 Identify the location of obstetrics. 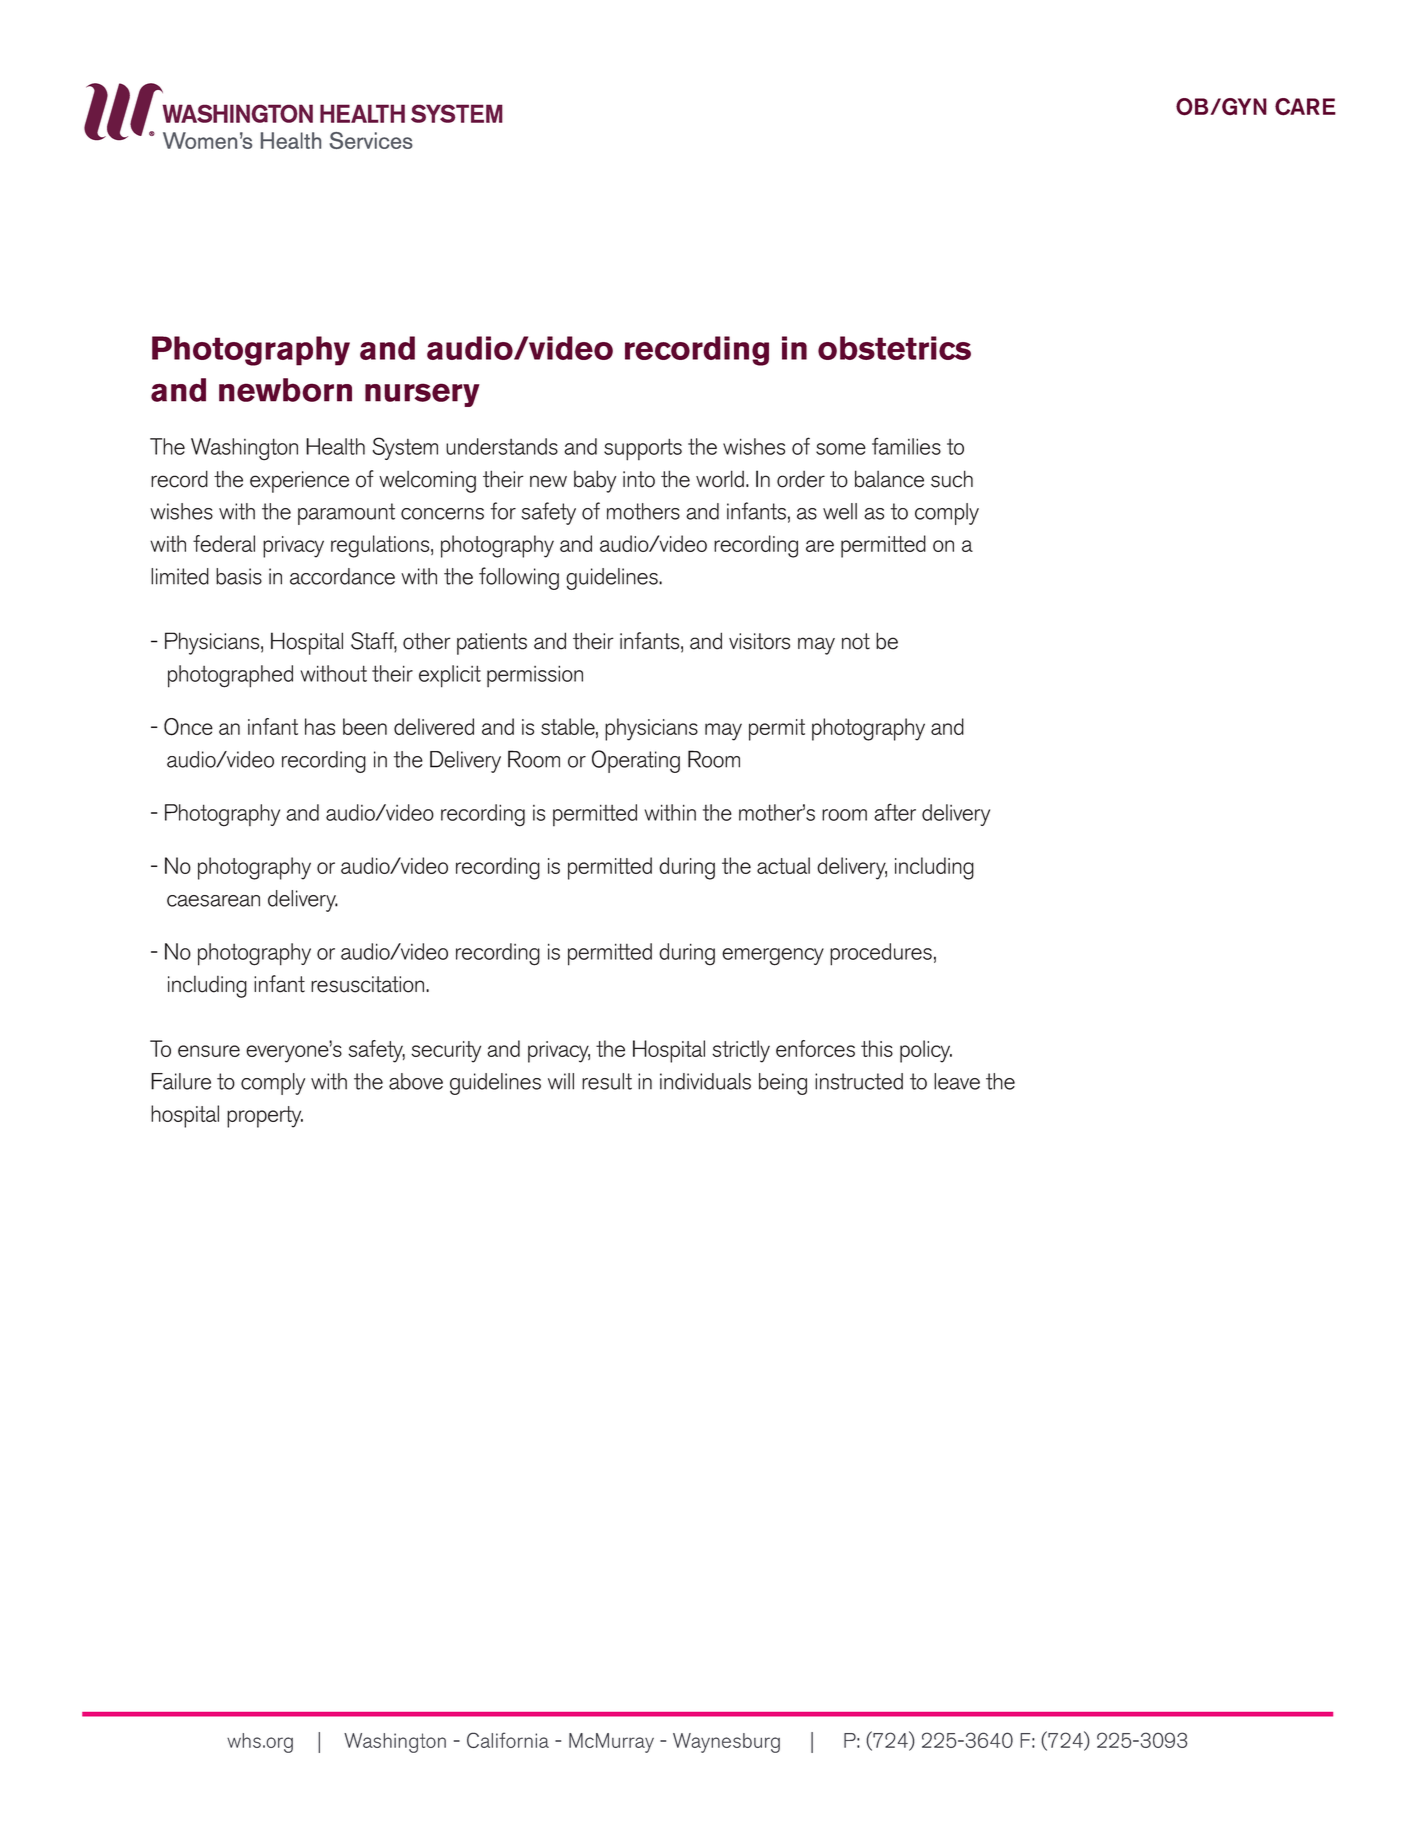
(894, 348).
